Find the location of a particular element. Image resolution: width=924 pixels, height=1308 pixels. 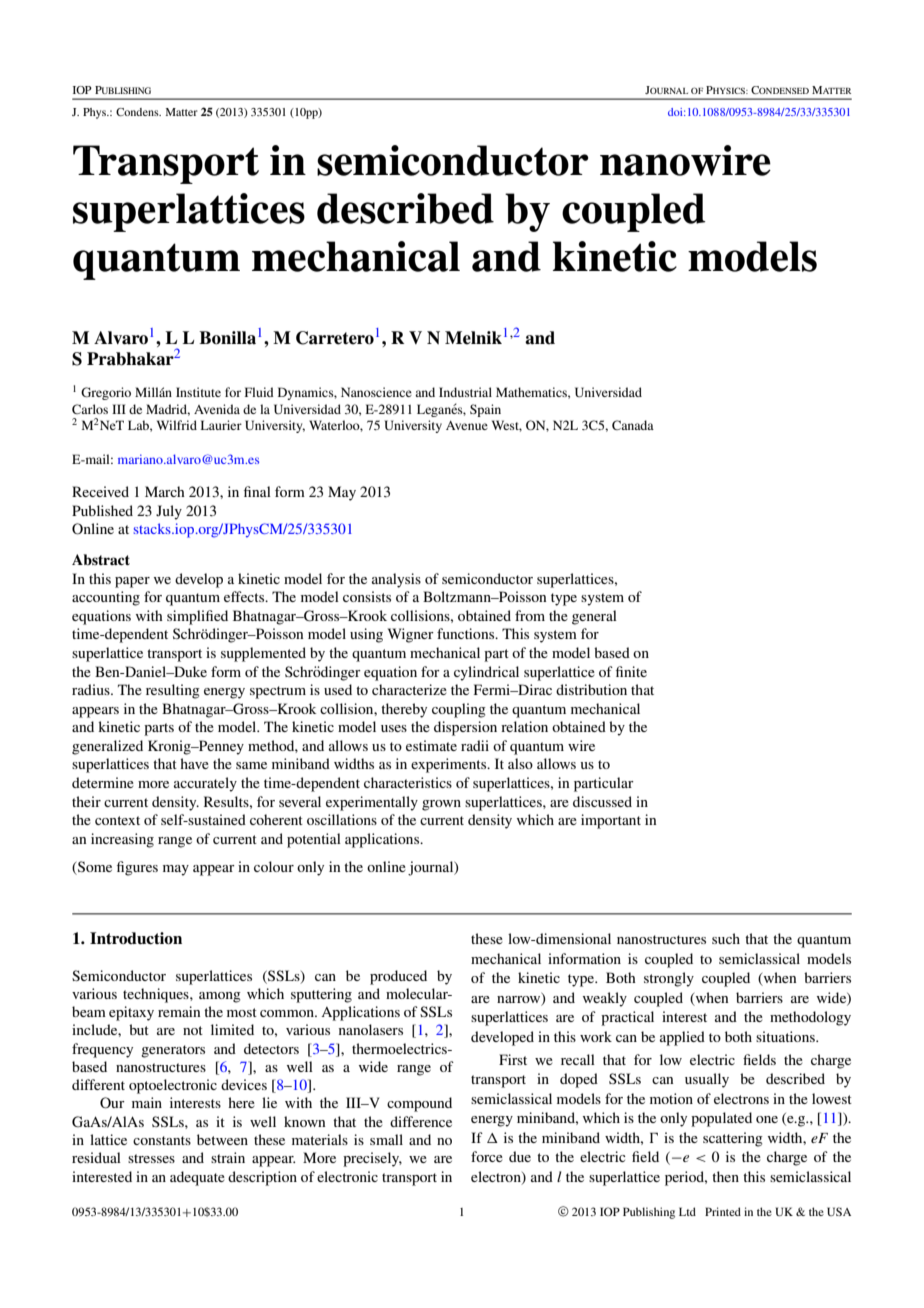

among is located at coordinates (220, 997).
